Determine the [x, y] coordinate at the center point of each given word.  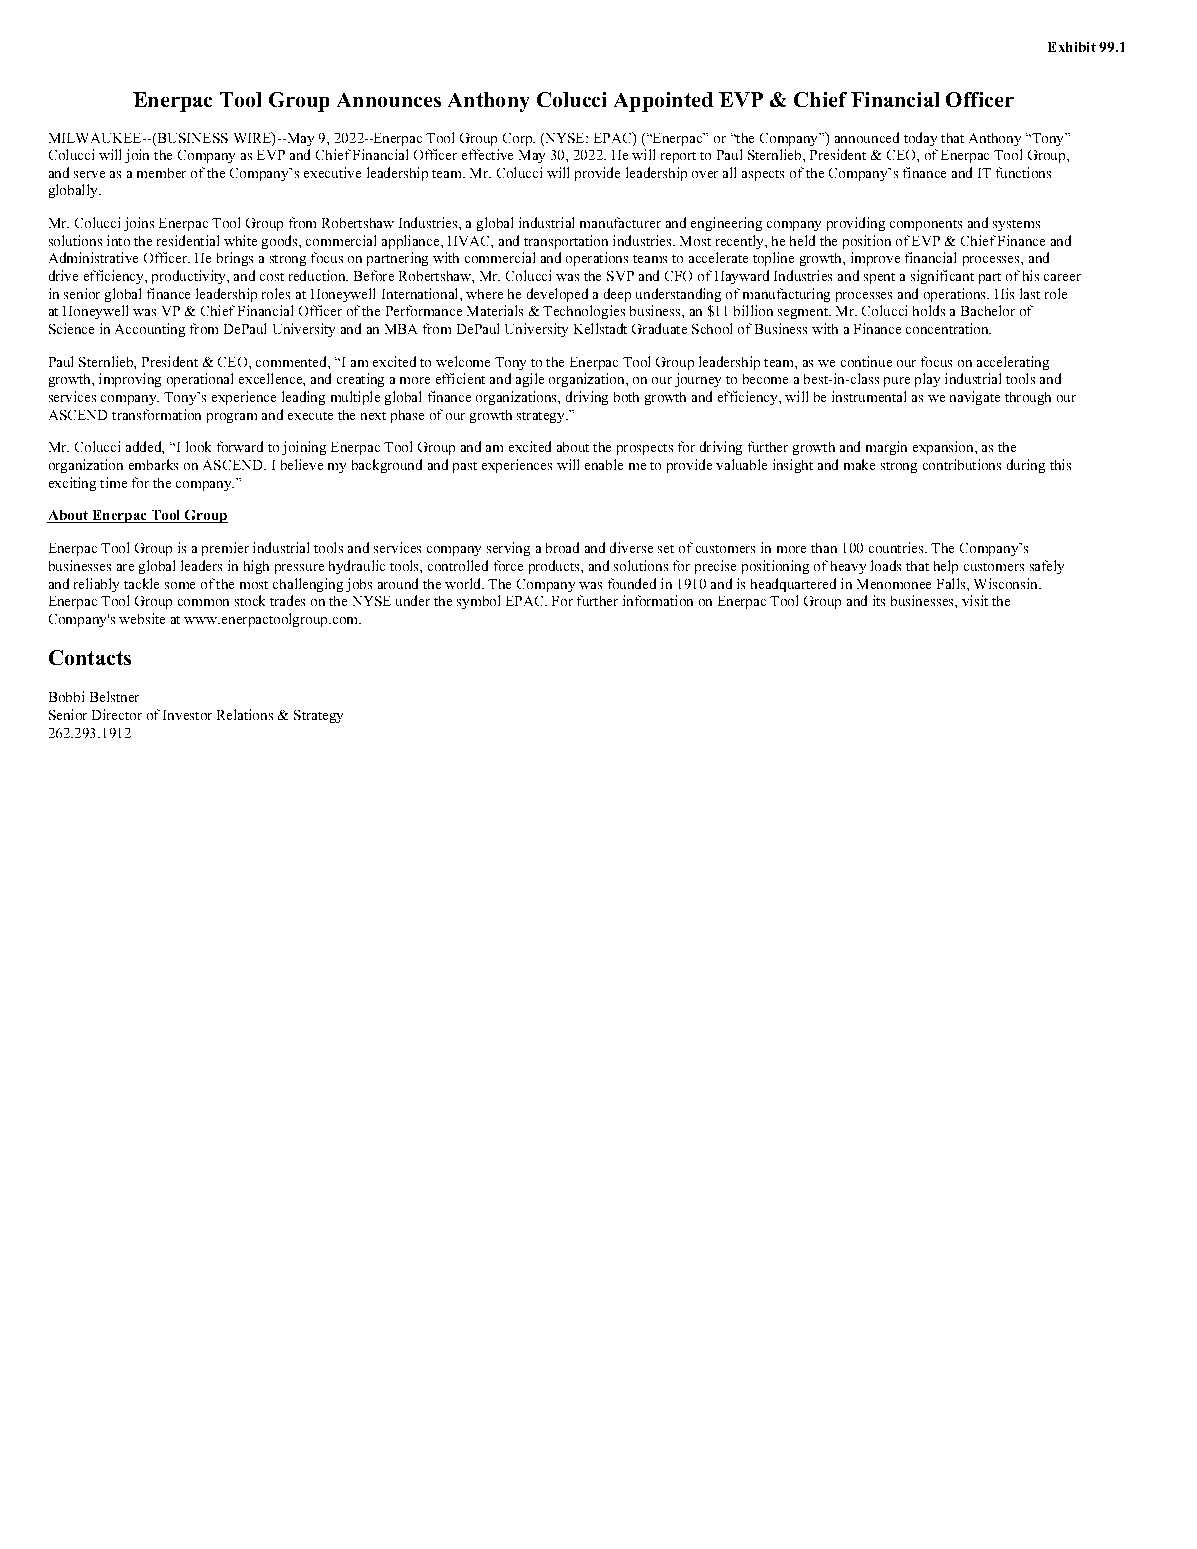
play [927, 380]
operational [200, 380]
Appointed [663, 102]
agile [530, 380]
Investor [187, 715]
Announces [389, 100]
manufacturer [620, 222]
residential [188, 240]
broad [562, 547]
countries [897, 547]
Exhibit [1072, 47]
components [926, 225]
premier [225, 549]
